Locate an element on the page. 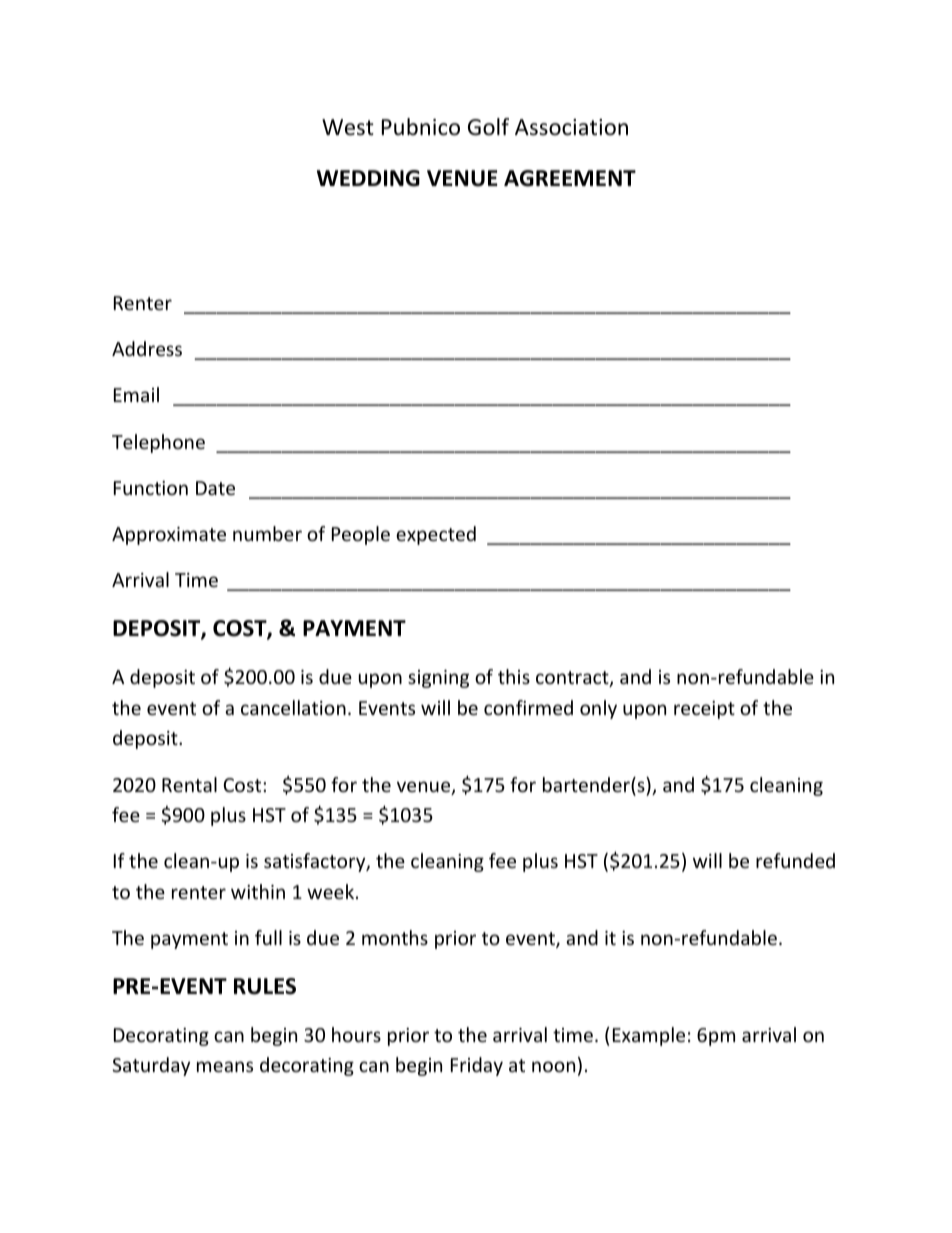 The height and width of the page is (1233, 952). Golf is located at coordinates (488, 127).
